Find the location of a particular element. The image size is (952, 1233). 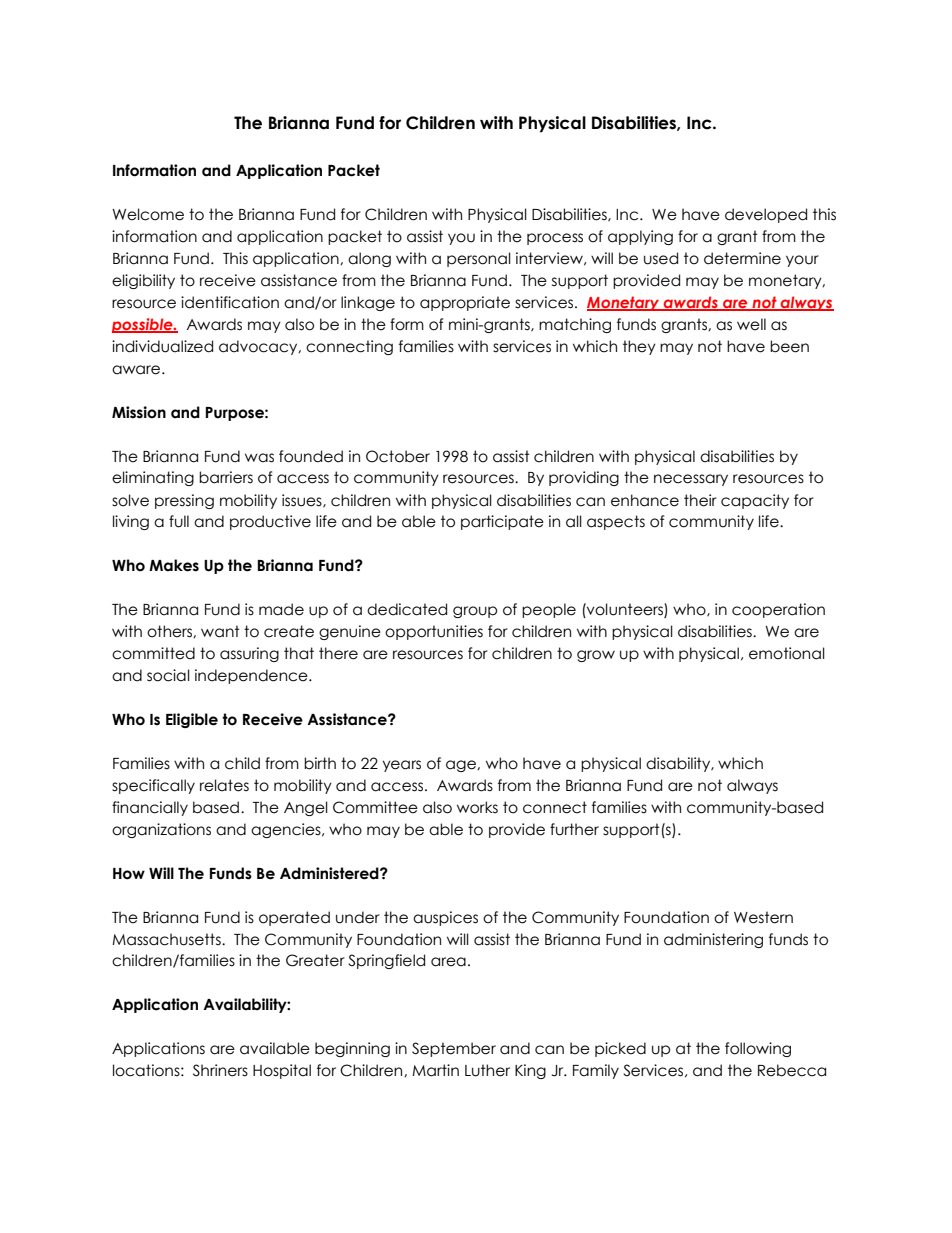

September is located at coordinates (454, 1049).
